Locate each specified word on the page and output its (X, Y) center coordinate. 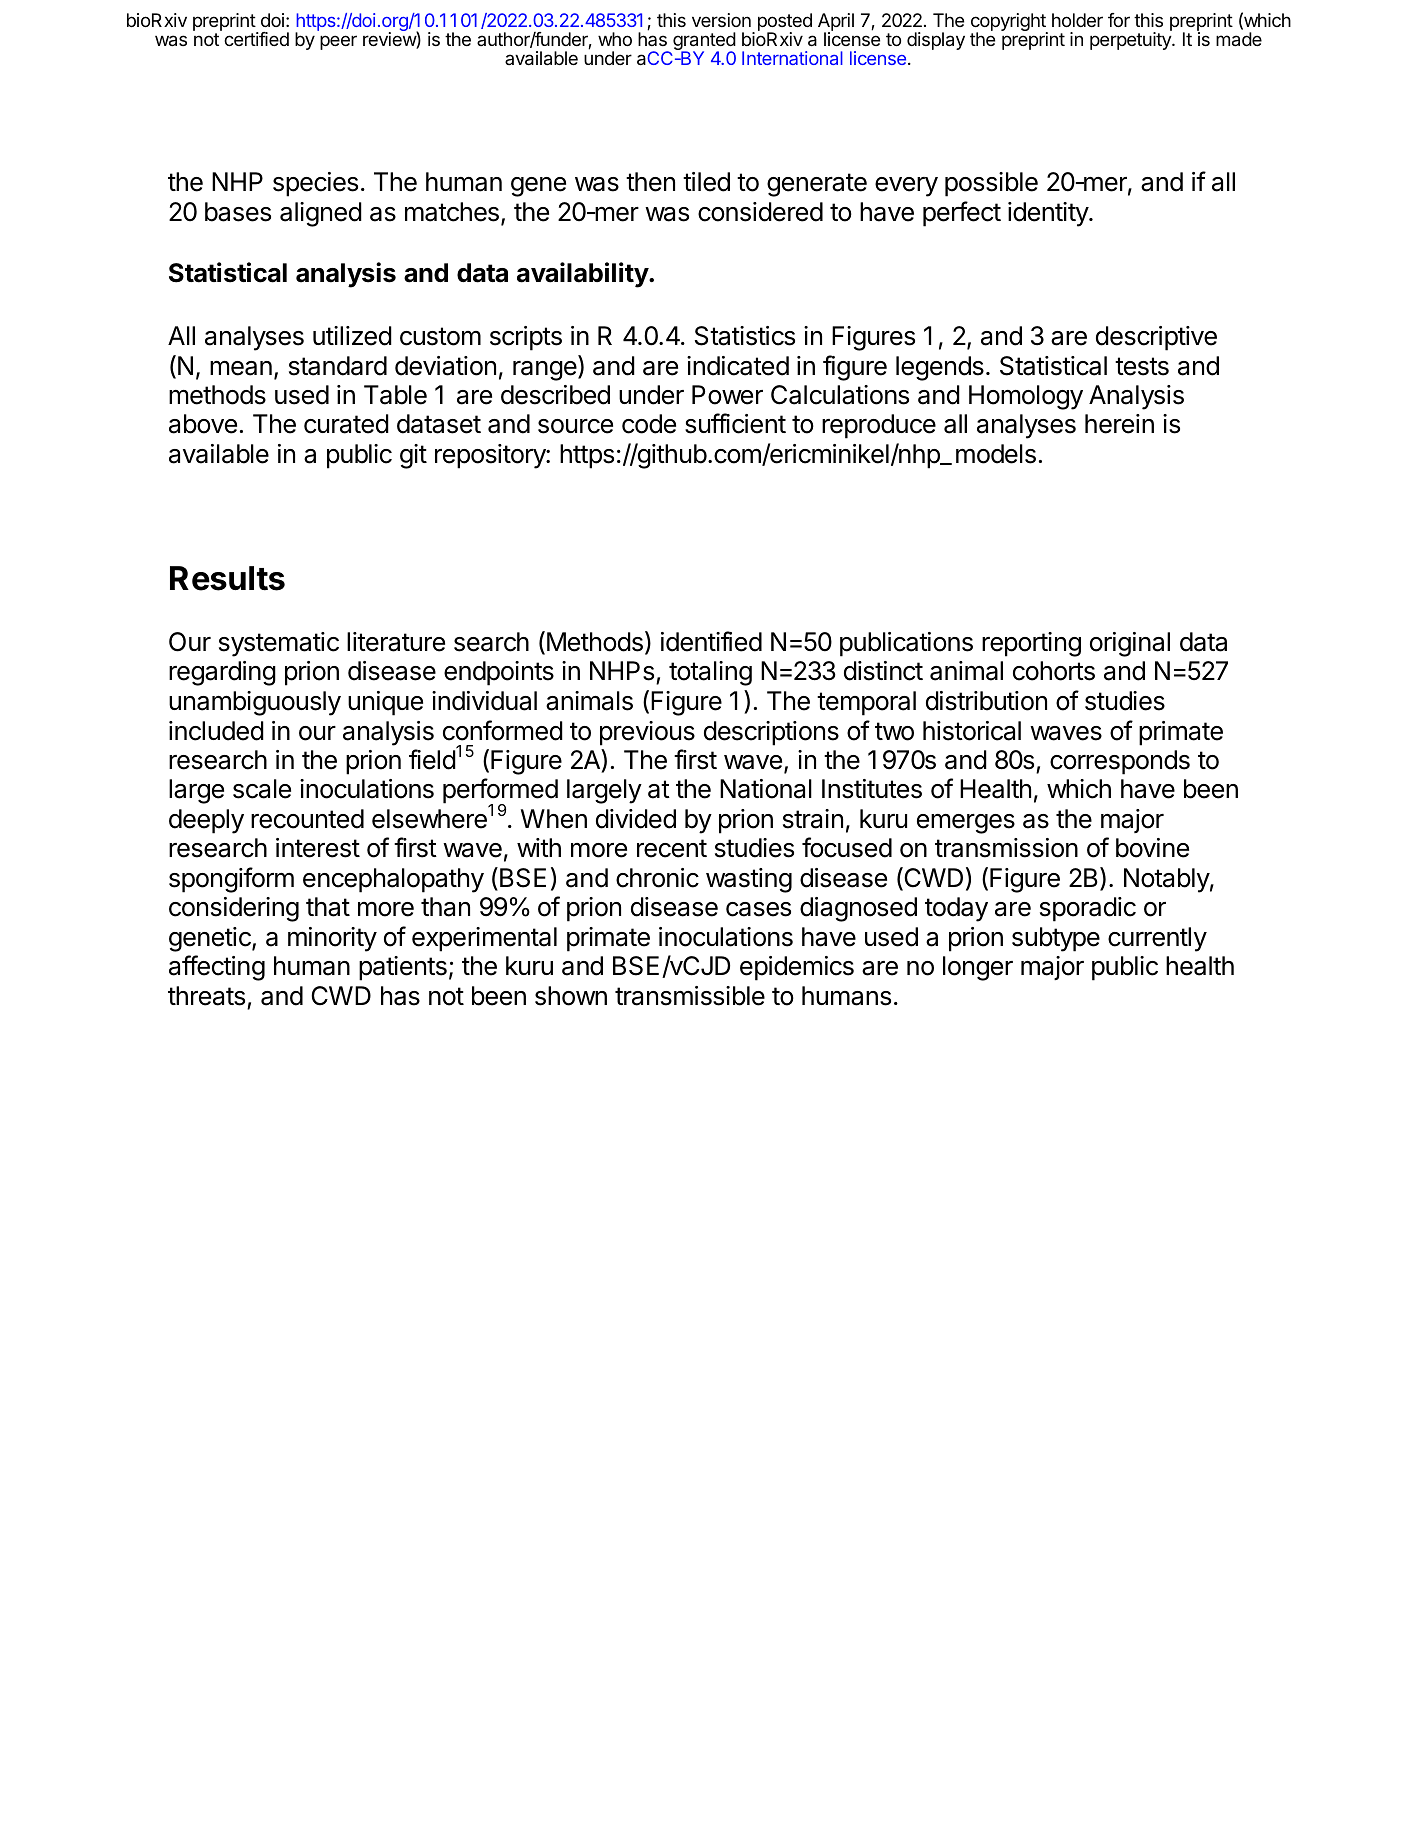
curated (346, 424)
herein (1119, 424)
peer (338, 42)
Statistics (745, 336)
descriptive (1156, 338)
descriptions (771, 733)
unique (385, 703)
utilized (352, 336)
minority (332, 939)
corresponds (1120, 762)
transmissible (690, 996)
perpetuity (1131, 41)
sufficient (735, 423)
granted (704, 42)
